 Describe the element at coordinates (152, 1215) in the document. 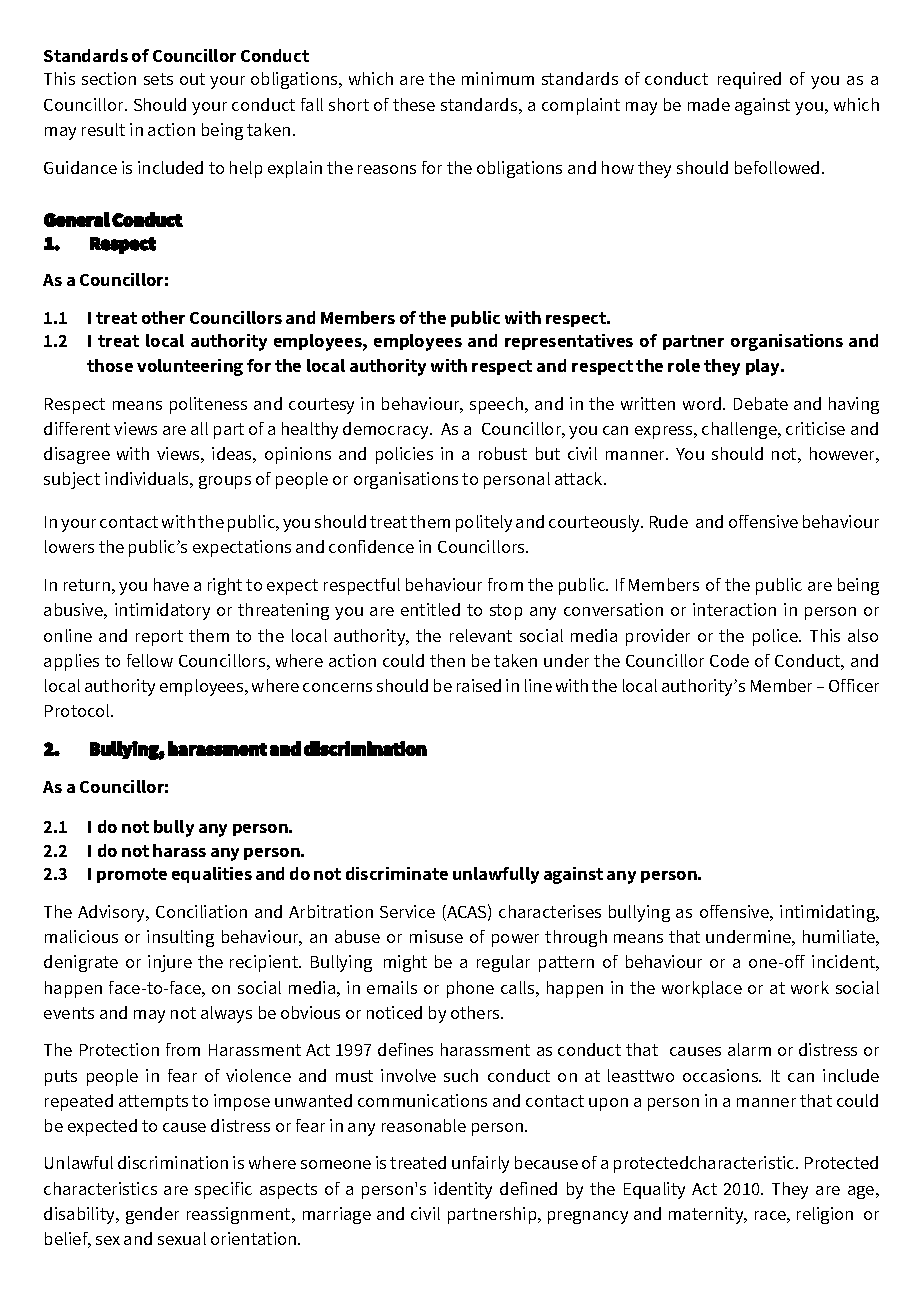

I see `gender` at that location.
